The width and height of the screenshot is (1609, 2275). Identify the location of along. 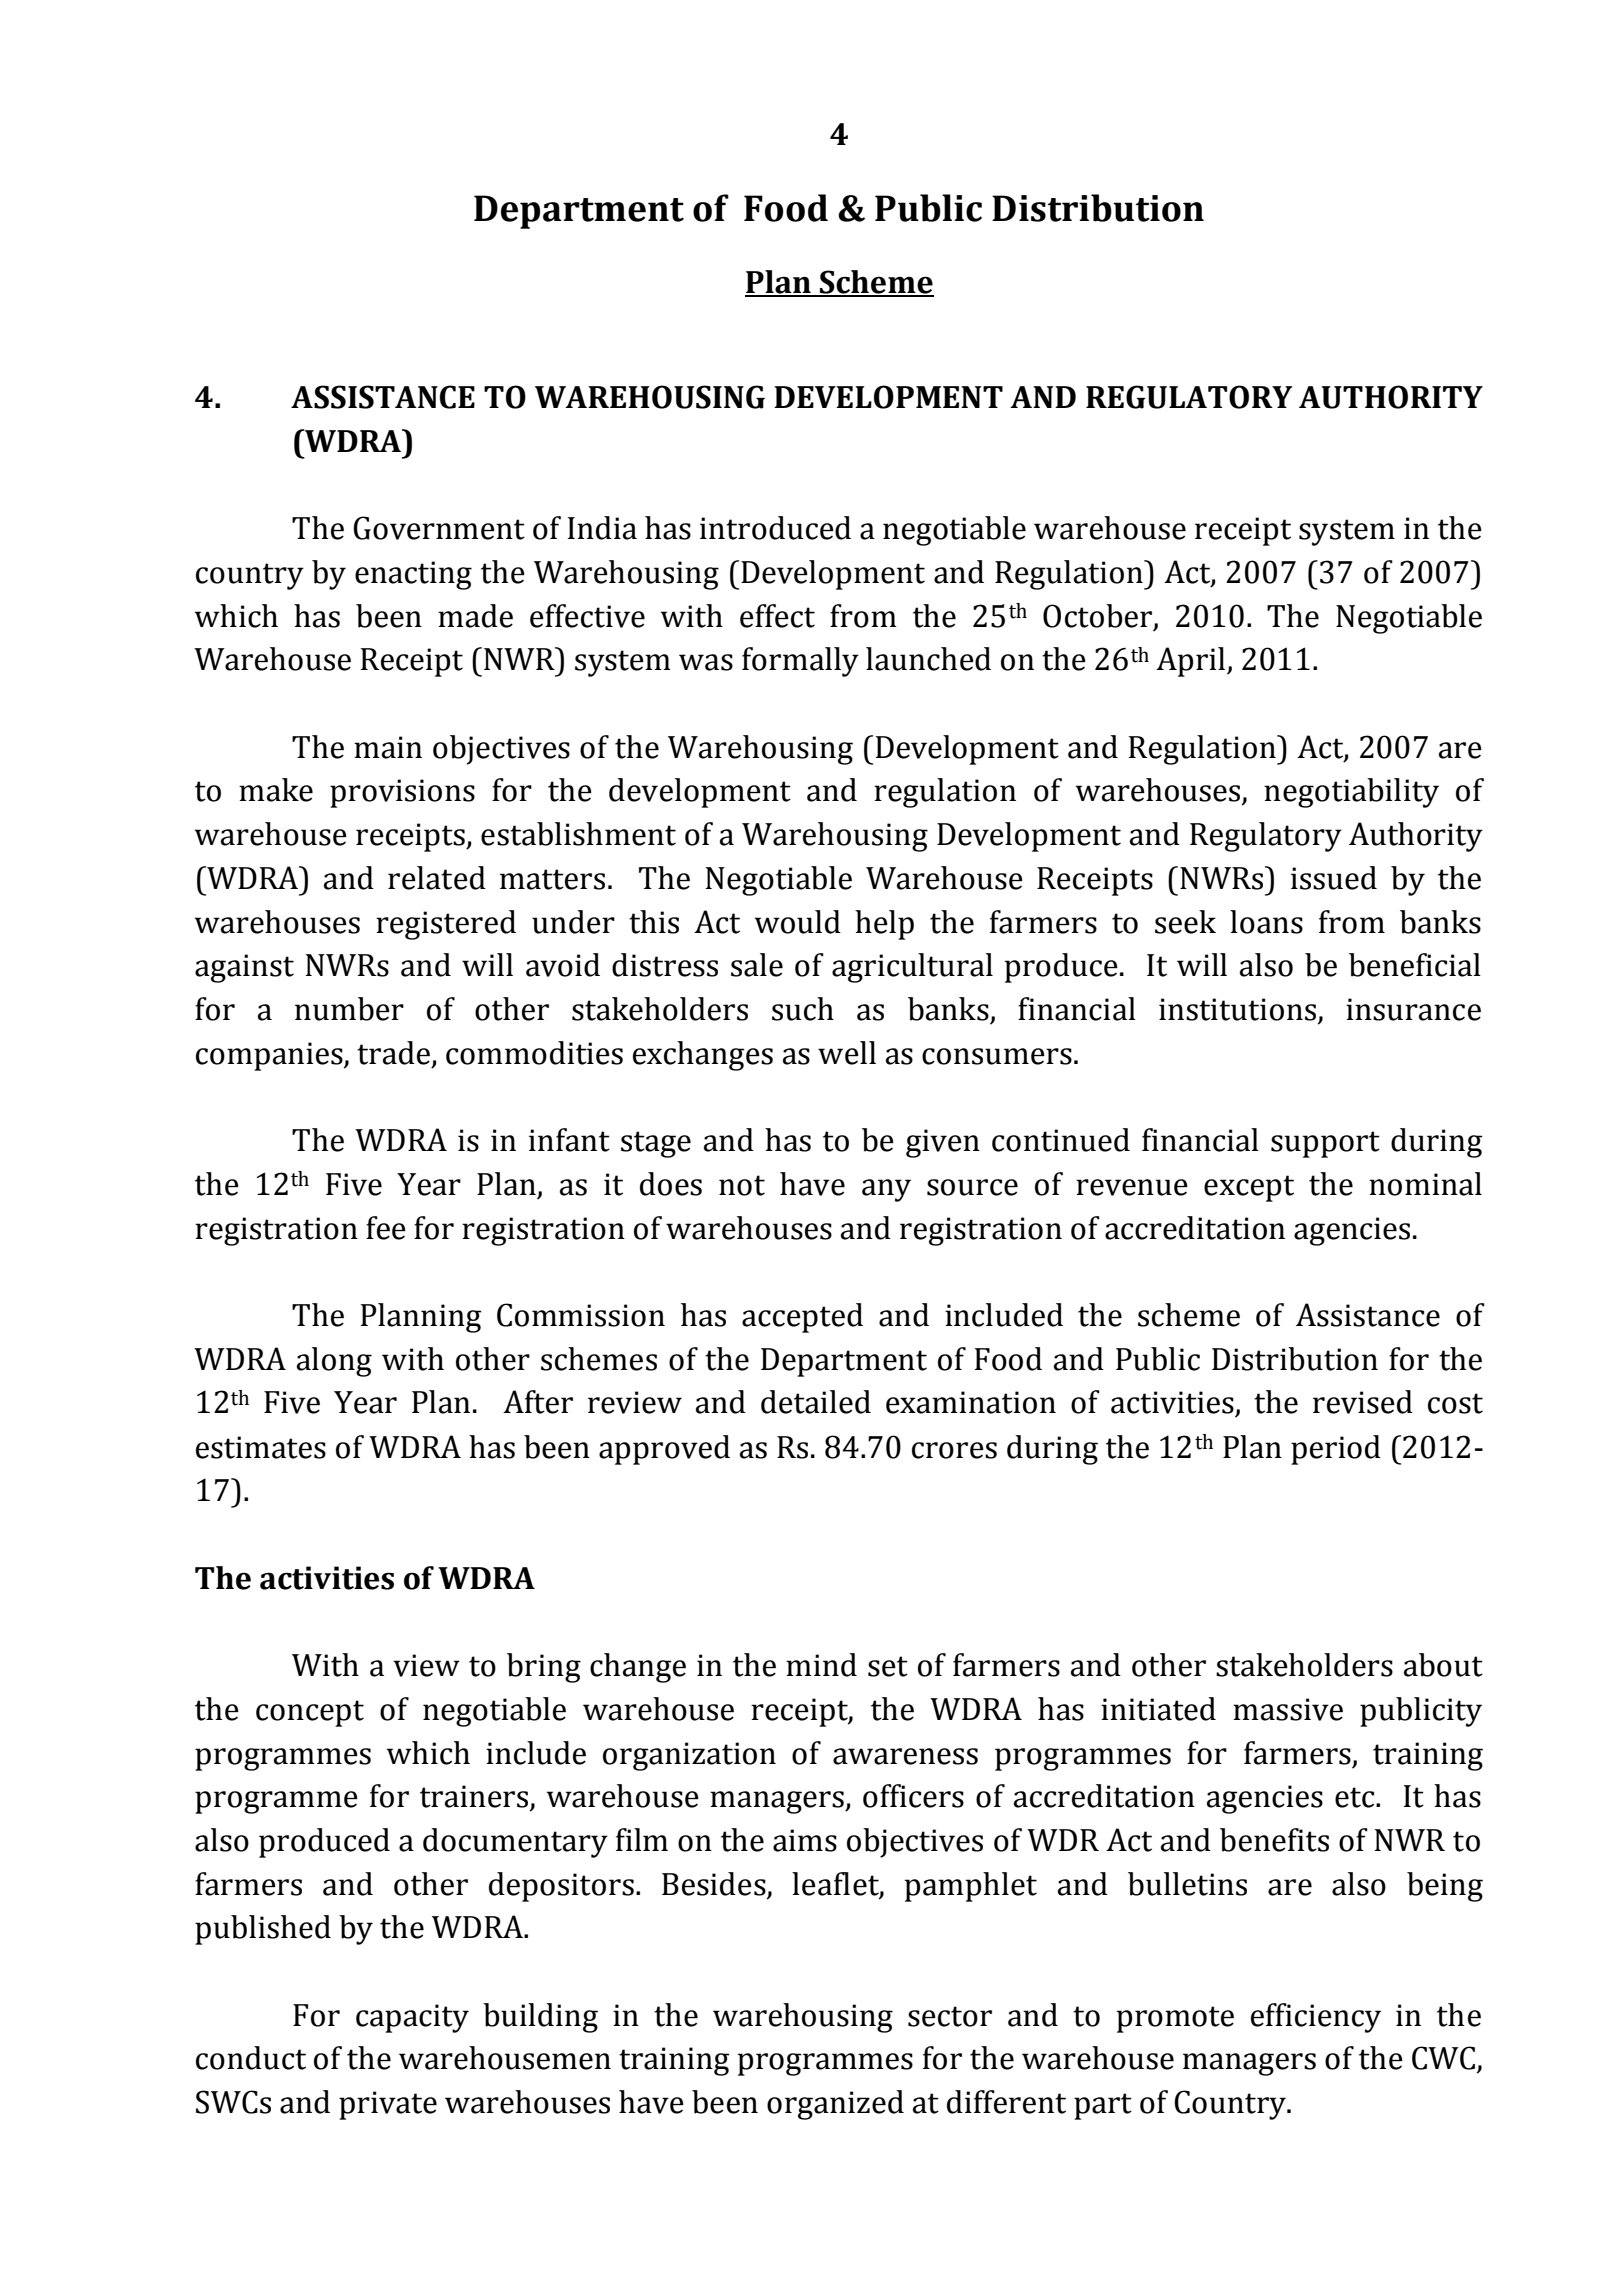
(334, 1362).
